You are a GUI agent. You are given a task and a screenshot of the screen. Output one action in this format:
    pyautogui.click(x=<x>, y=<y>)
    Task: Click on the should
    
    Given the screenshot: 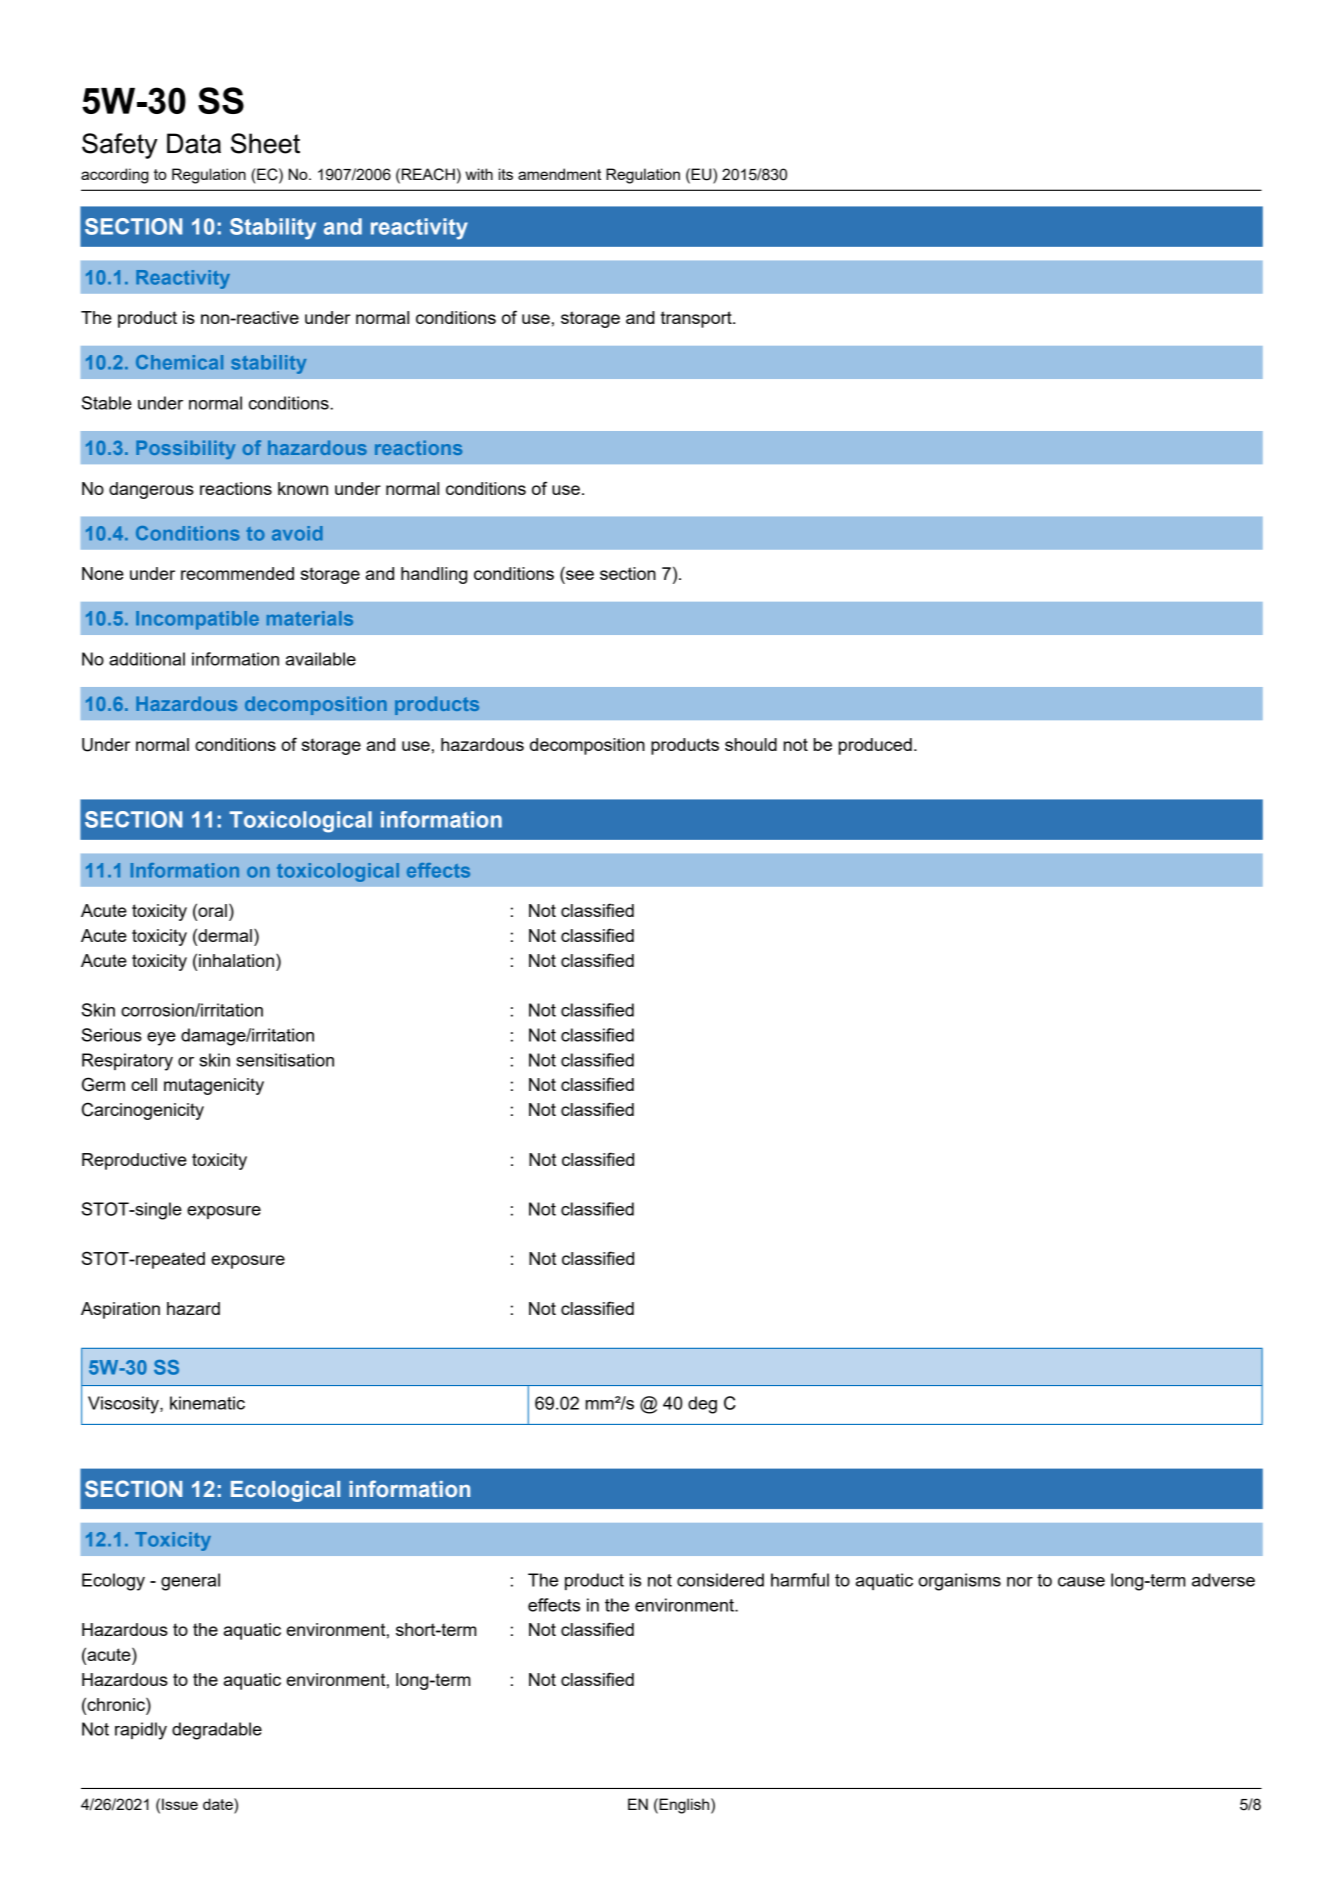 What is the action you would take?
    pyautogui.click(x=751, y=744)
